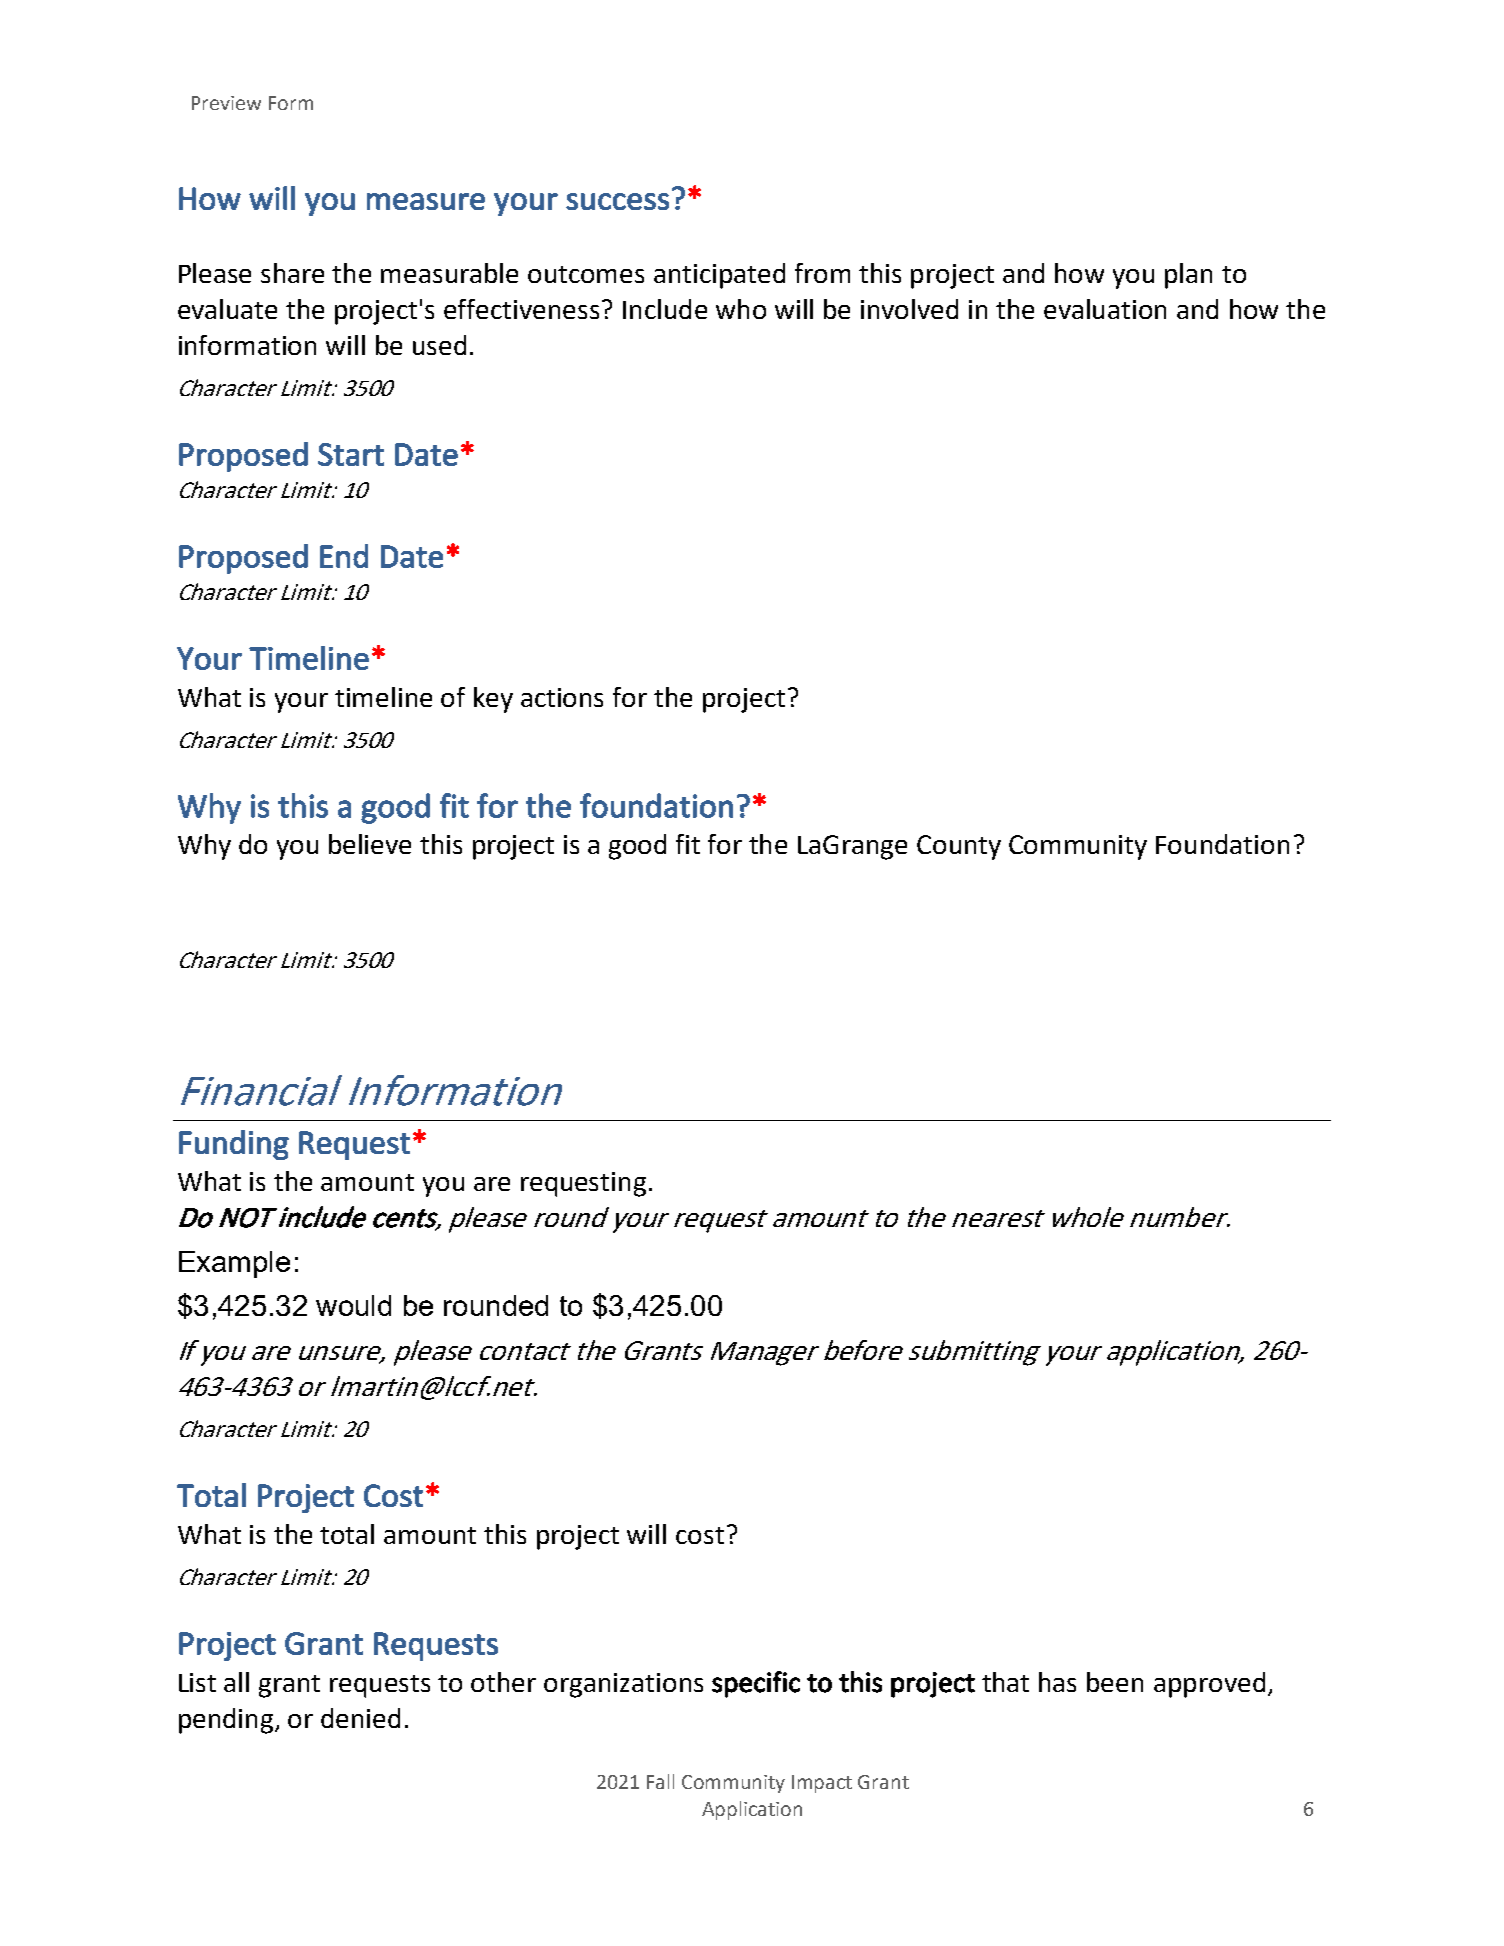  Describe the element at coordinates (660, 1781) in the screenshot. I see `Fall` at that location.
